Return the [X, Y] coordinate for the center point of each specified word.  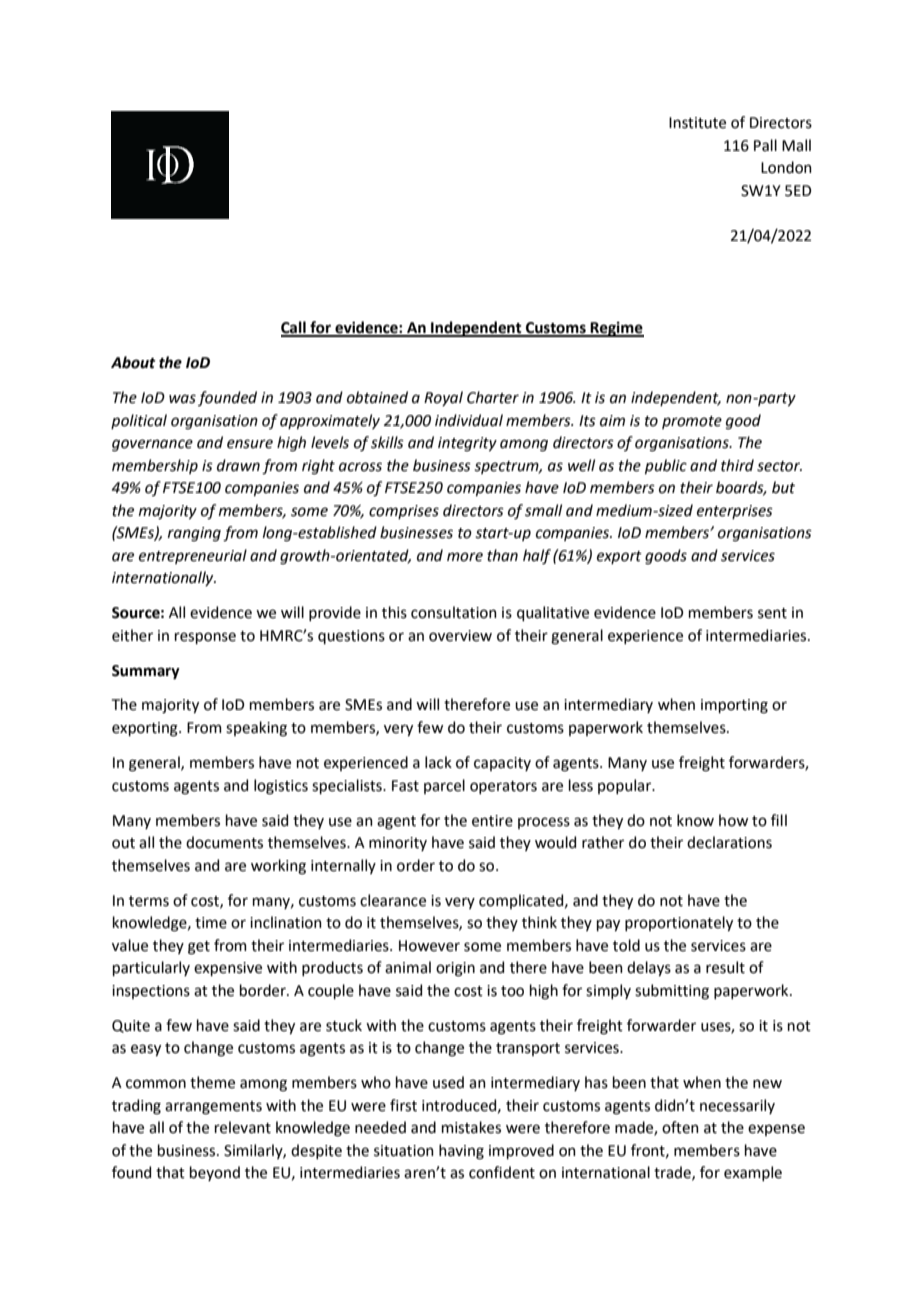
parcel [444, 786]
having [461, 1152]
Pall [765, 145]
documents [224, 842]
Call [294, 328]
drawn [238, 465]
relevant [243, 1127]
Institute [697, 123]
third [737, 465]
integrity [467, 444]
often [680, 1127]
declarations [729, 842]
